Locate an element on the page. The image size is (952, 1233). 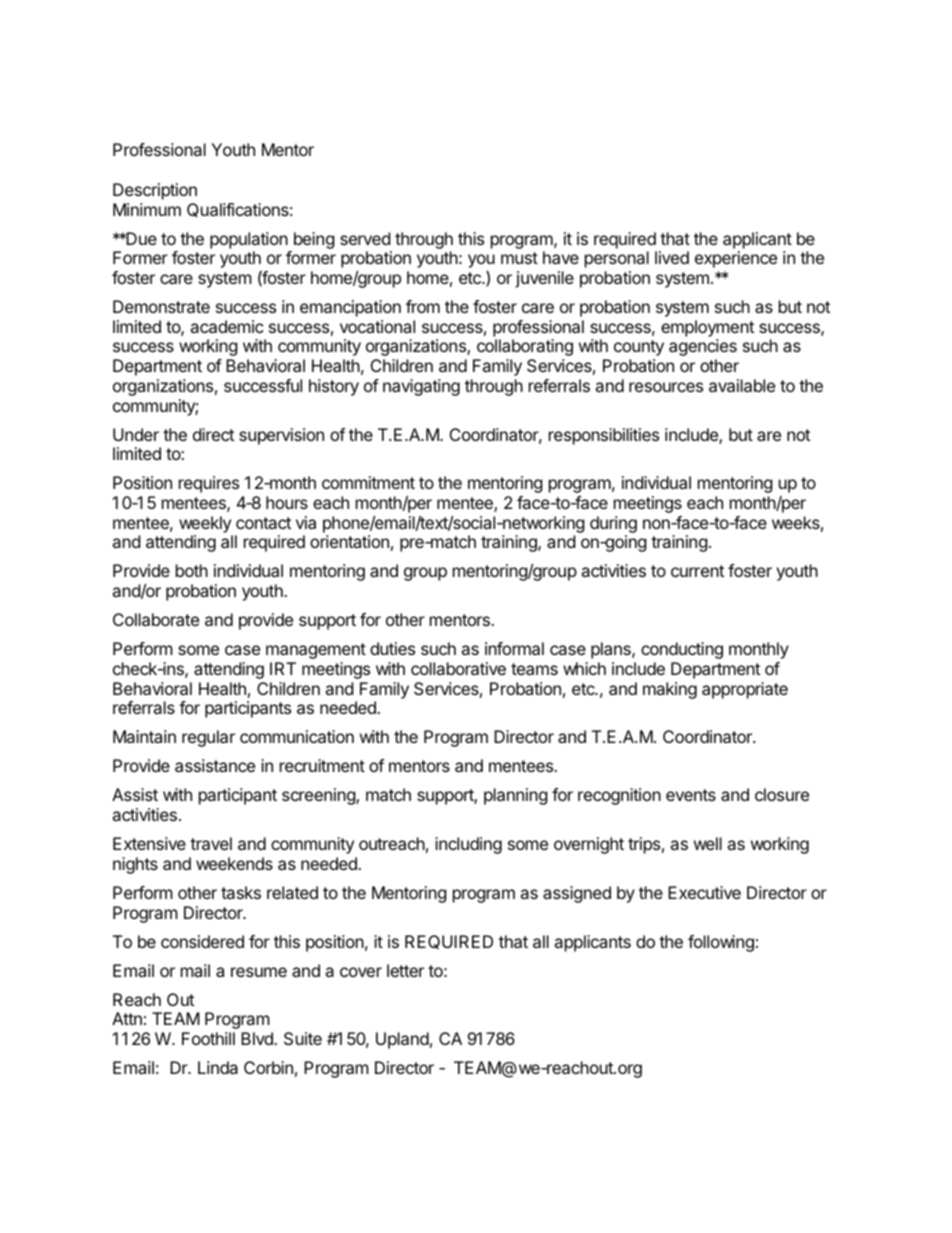
following is located at coordinates (721, 943).
